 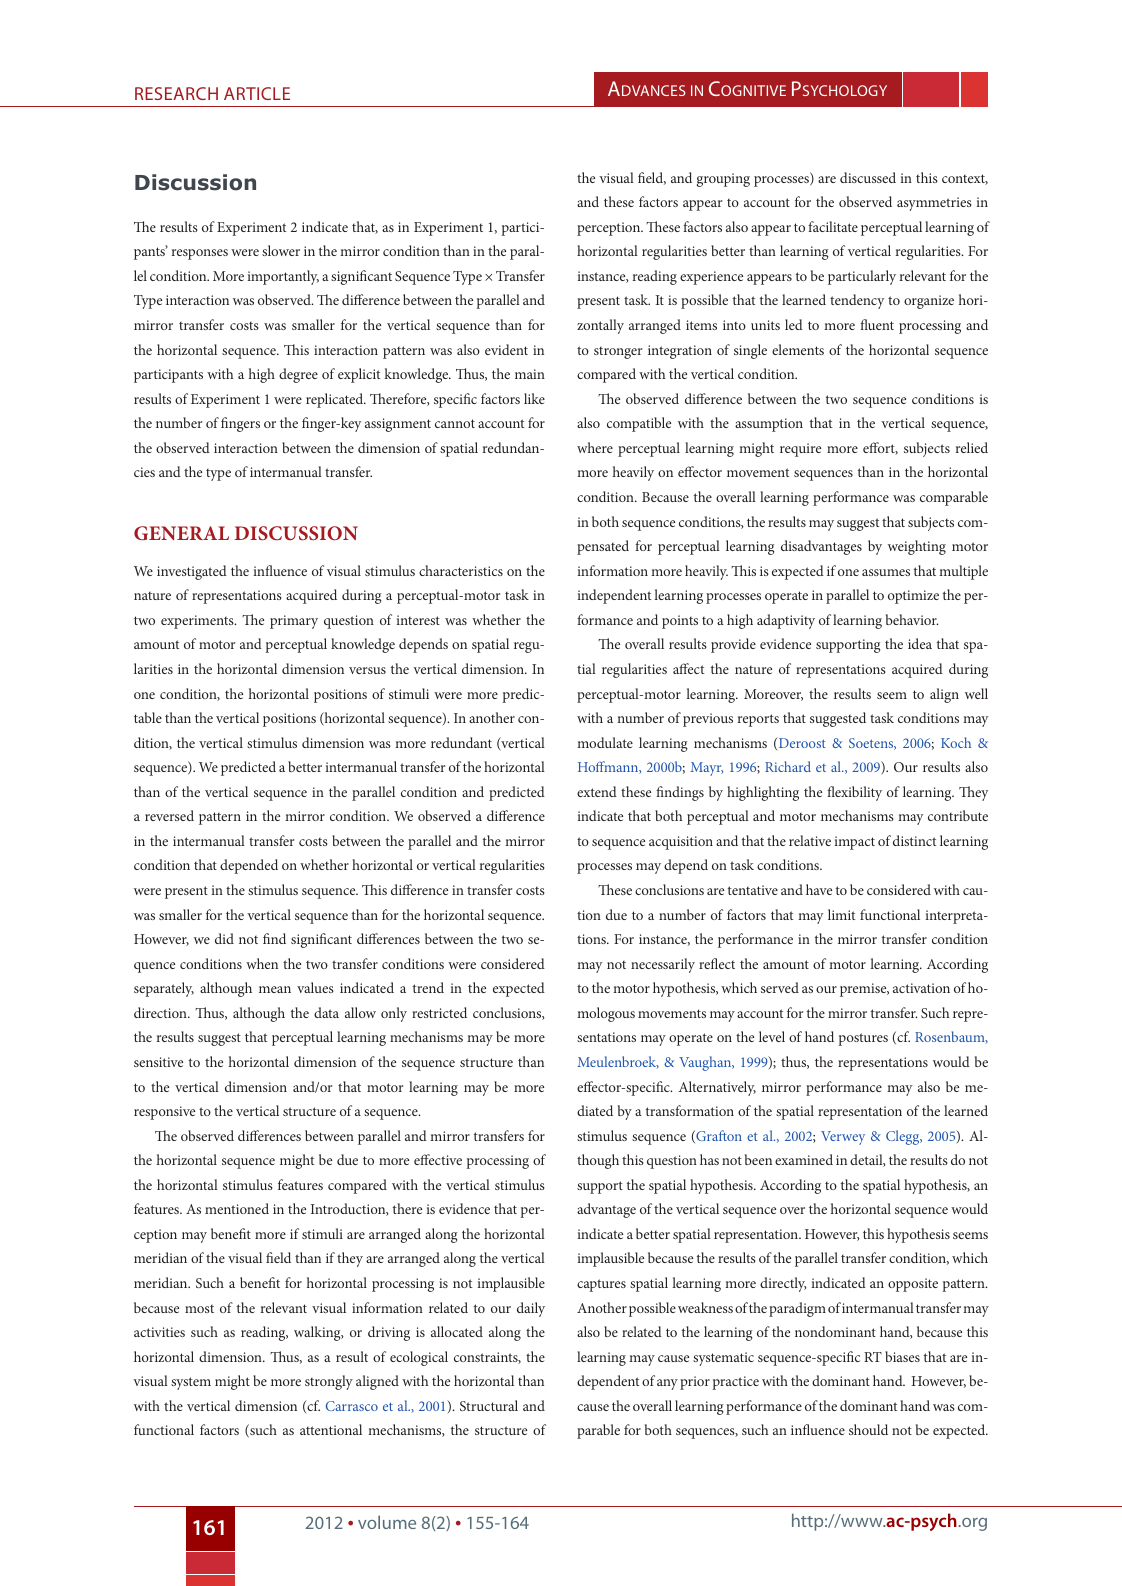 I want to click on necessarily, so click(x=663, y=965).
